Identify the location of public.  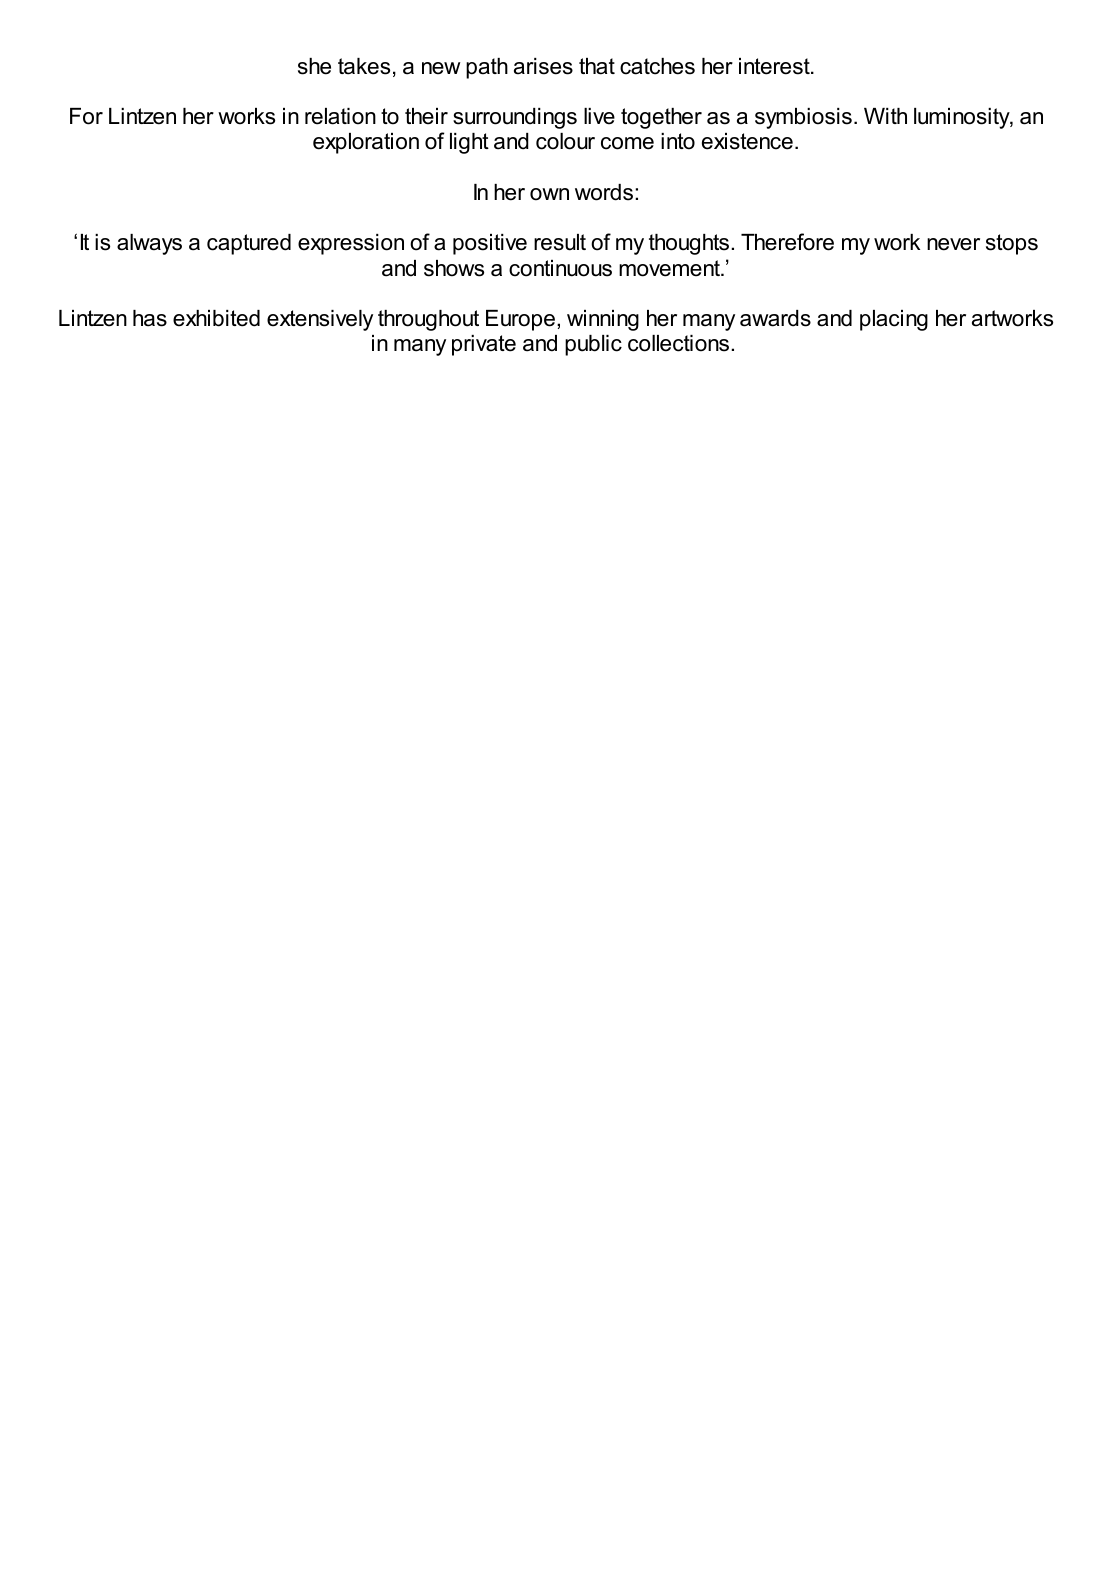
(593, 345).
